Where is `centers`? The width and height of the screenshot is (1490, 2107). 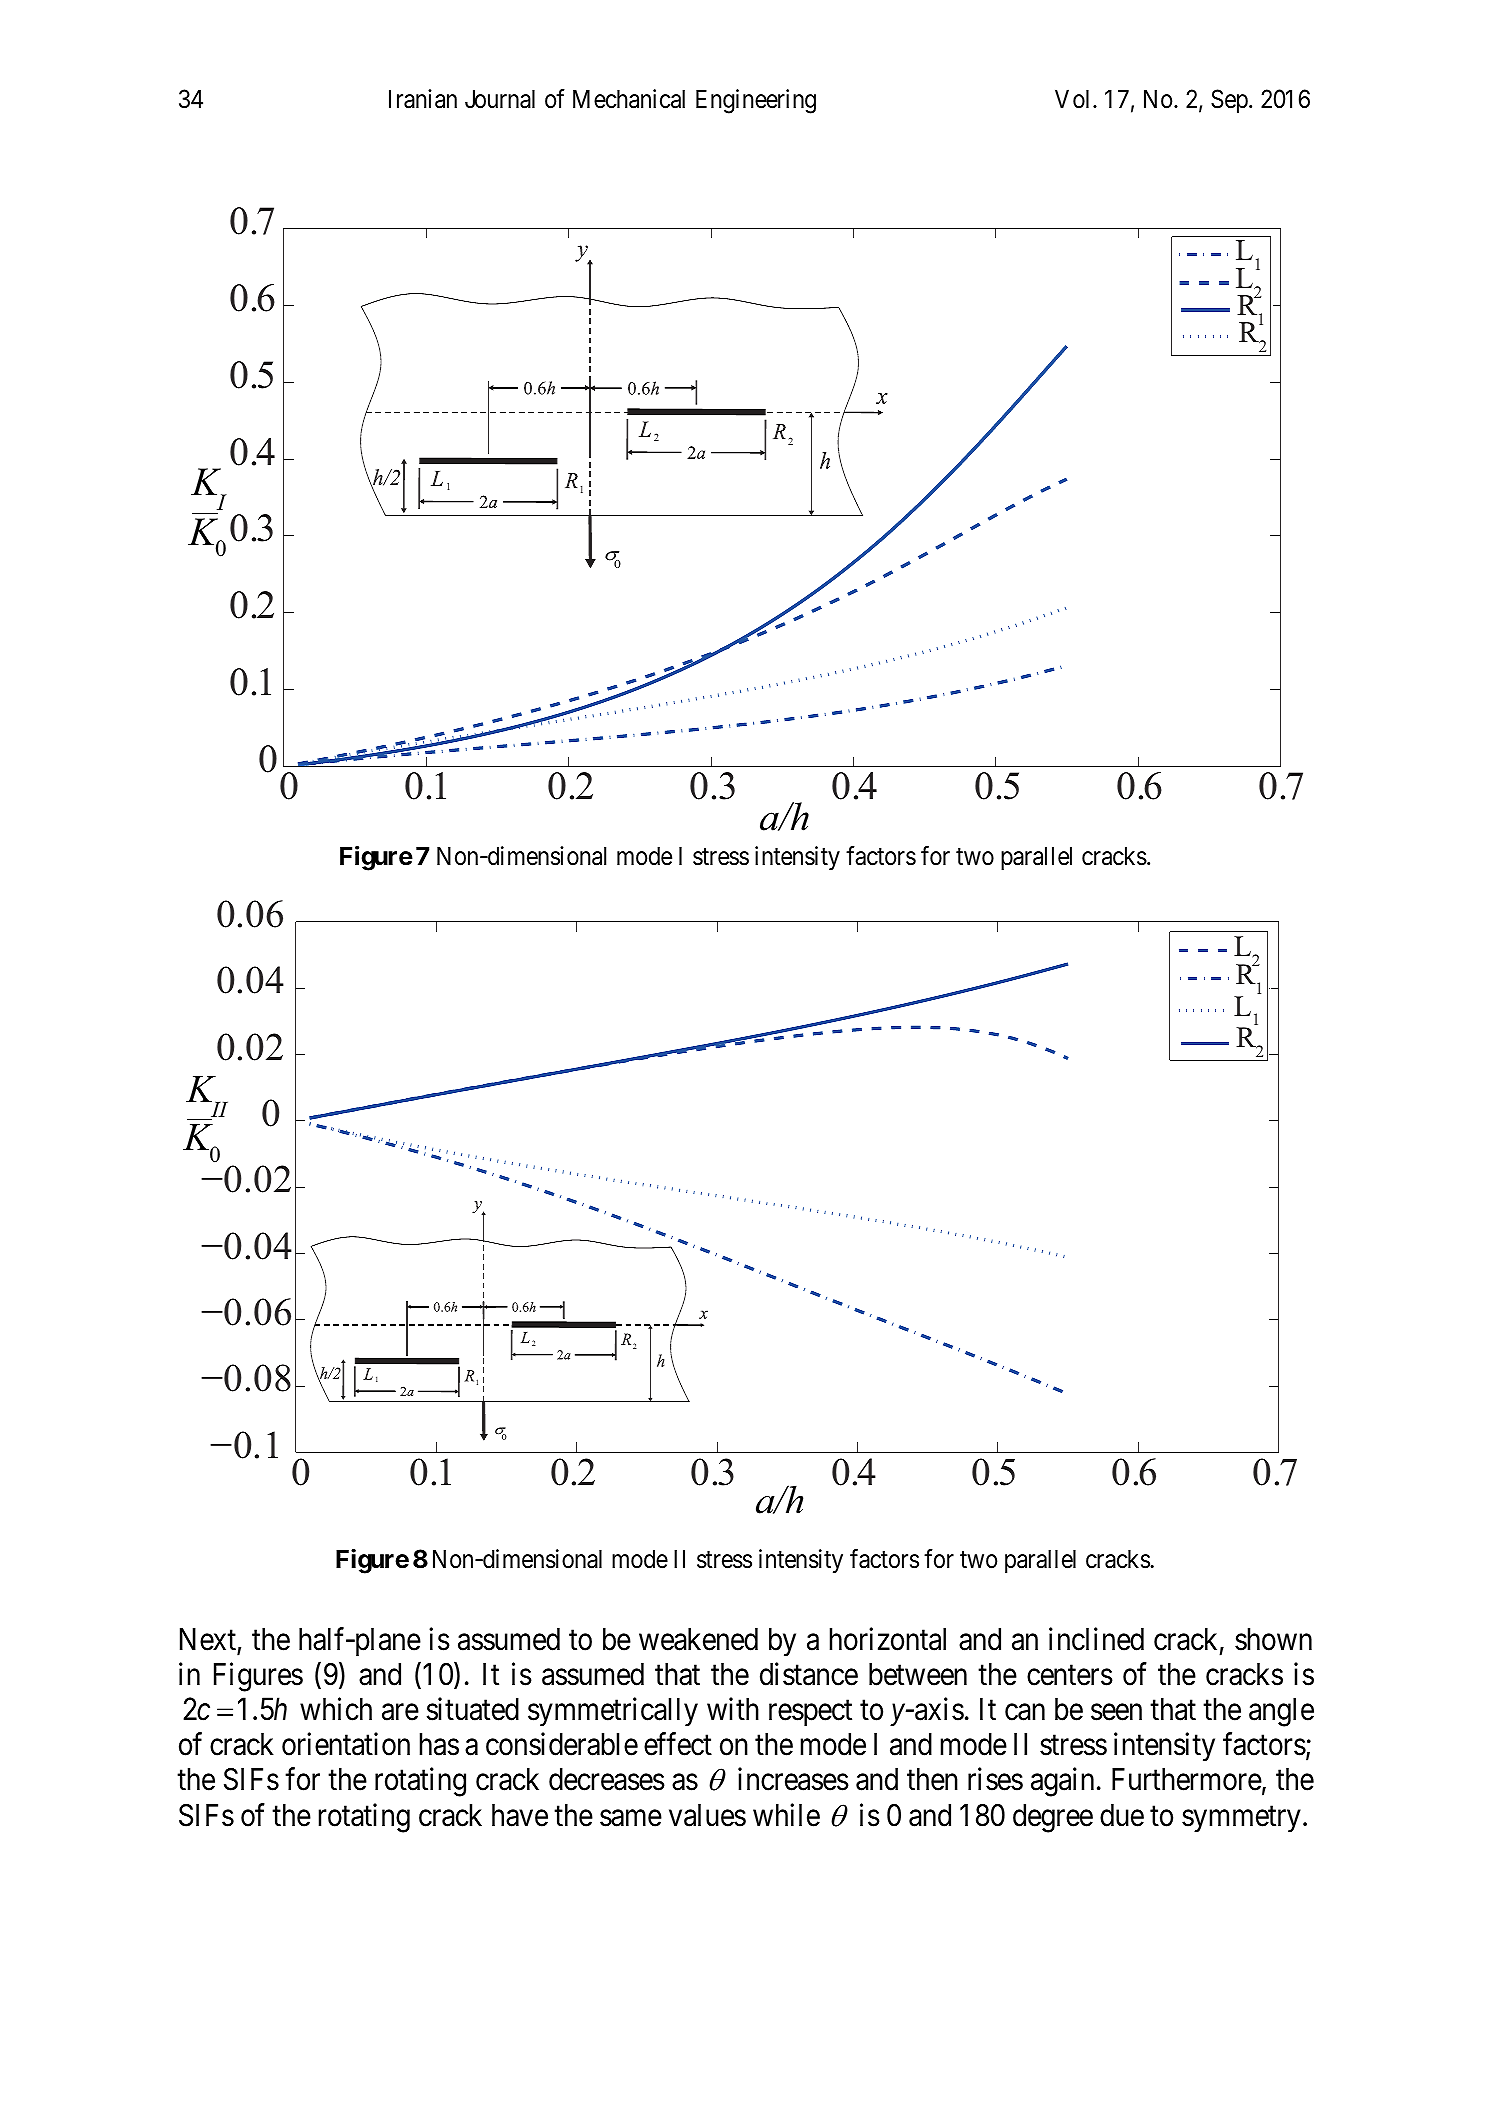 centers is located at coordinates (1070, 1676).
